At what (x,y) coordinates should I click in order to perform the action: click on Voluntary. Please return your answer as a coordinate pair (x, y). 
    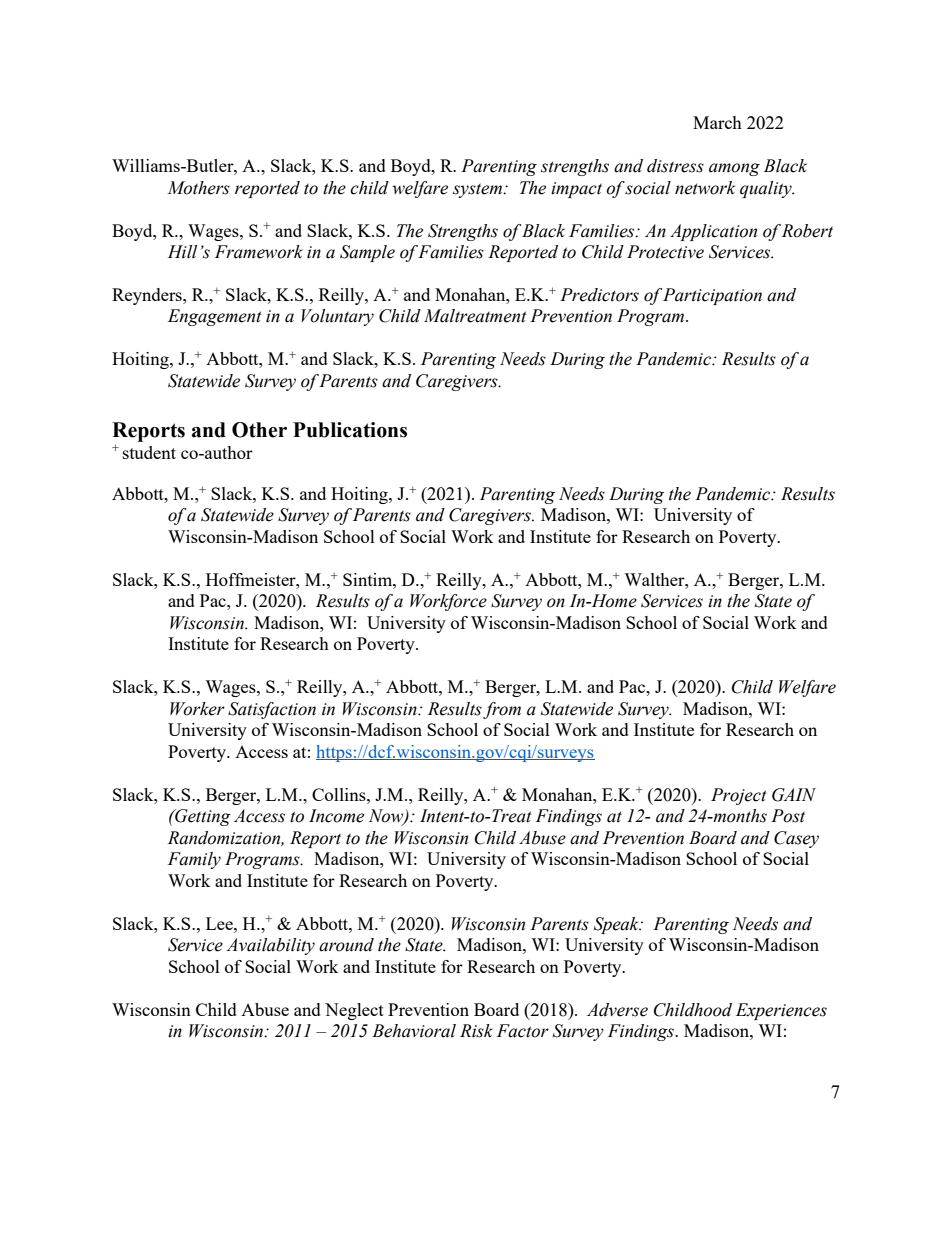
    Looking at the image, I should click on (337, 317).
